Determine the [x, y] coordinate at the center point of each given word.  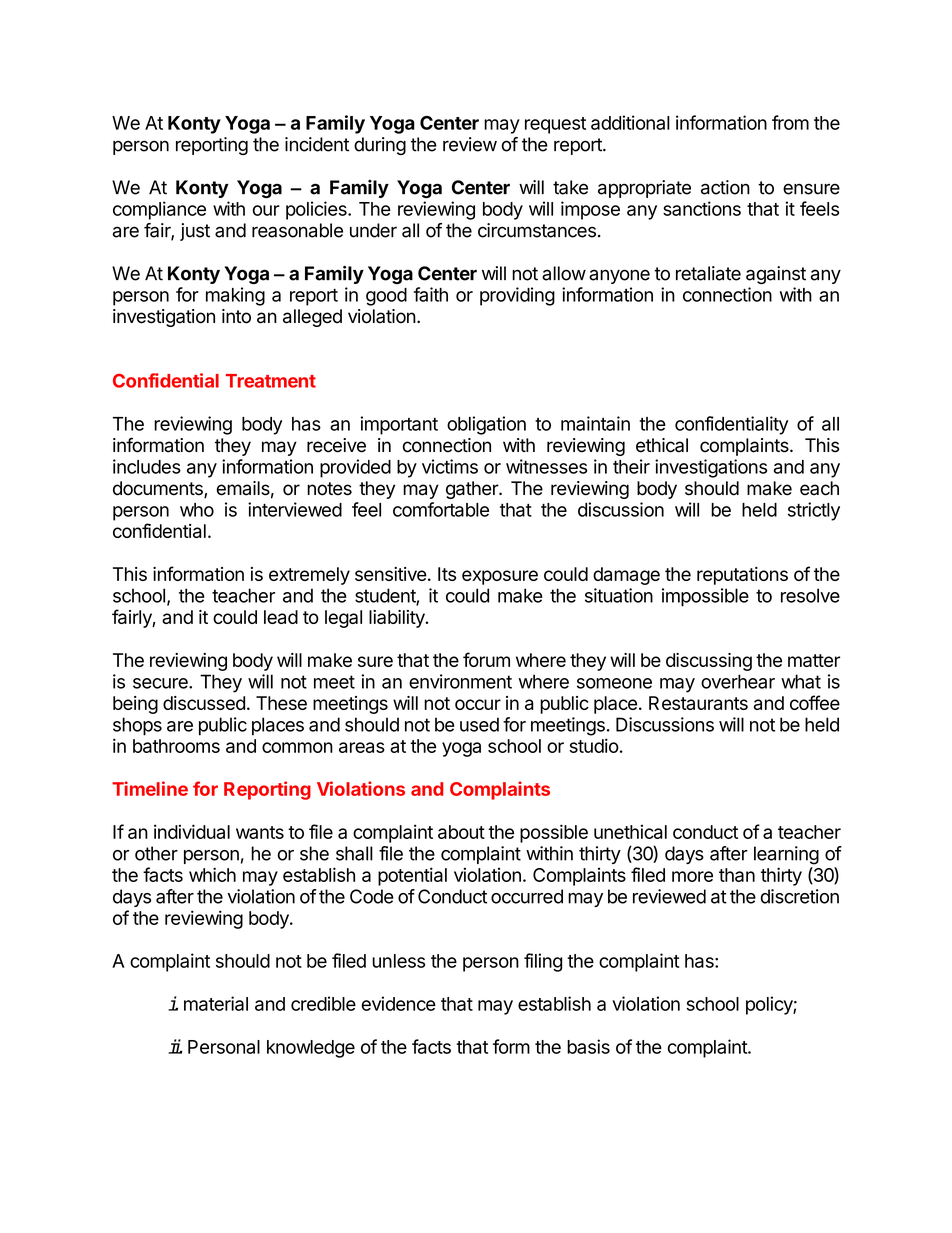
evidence [398, 1003]
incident [317, 144]
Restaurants [698, 703]
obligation [486, 425]
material [216, 1003]
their [631, 466]
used [479, 724]
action [725, 187]
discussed [204, 703]
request [555, 125]
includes [147, 466]
